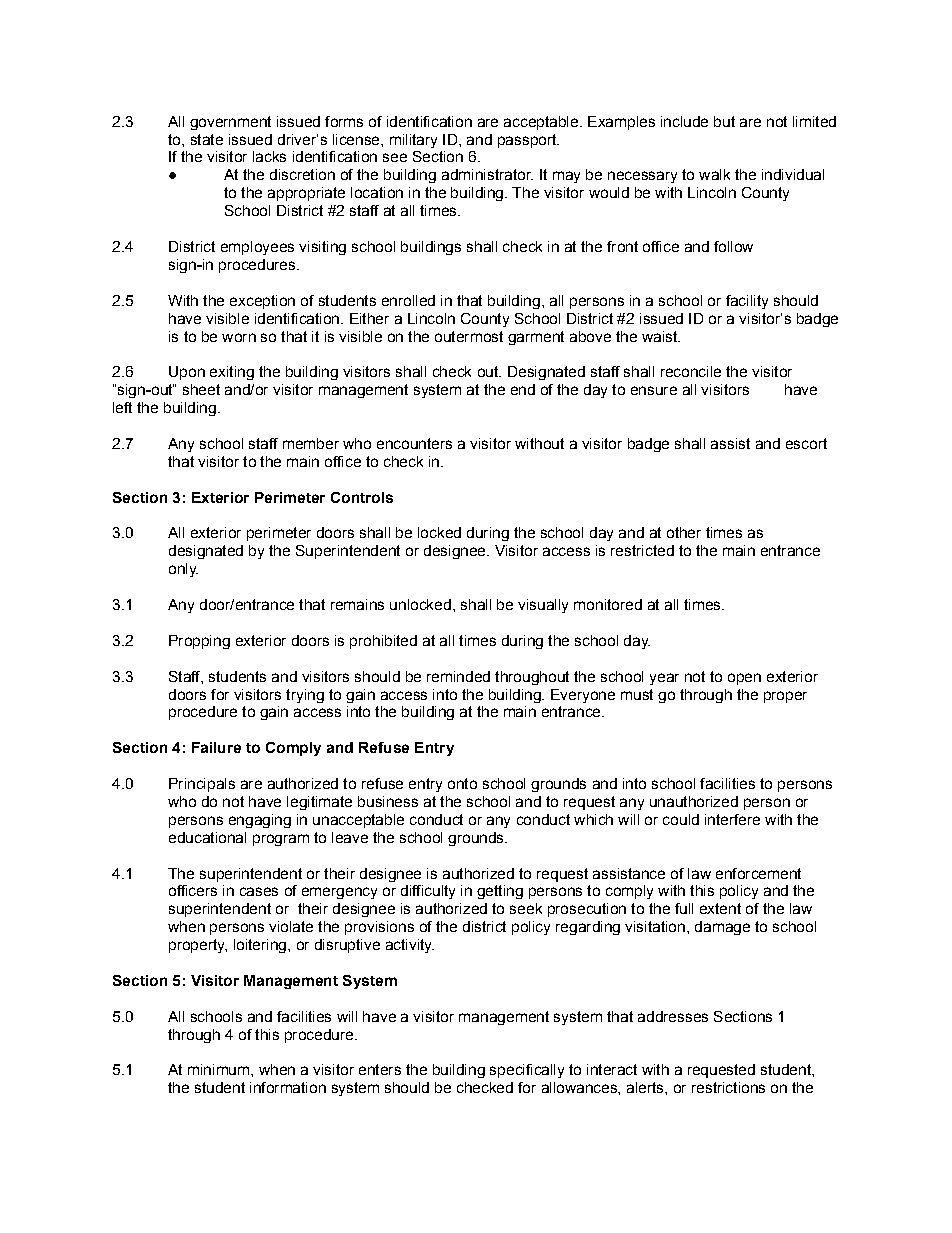  I want to click on minimum, so click(220, 1069).
